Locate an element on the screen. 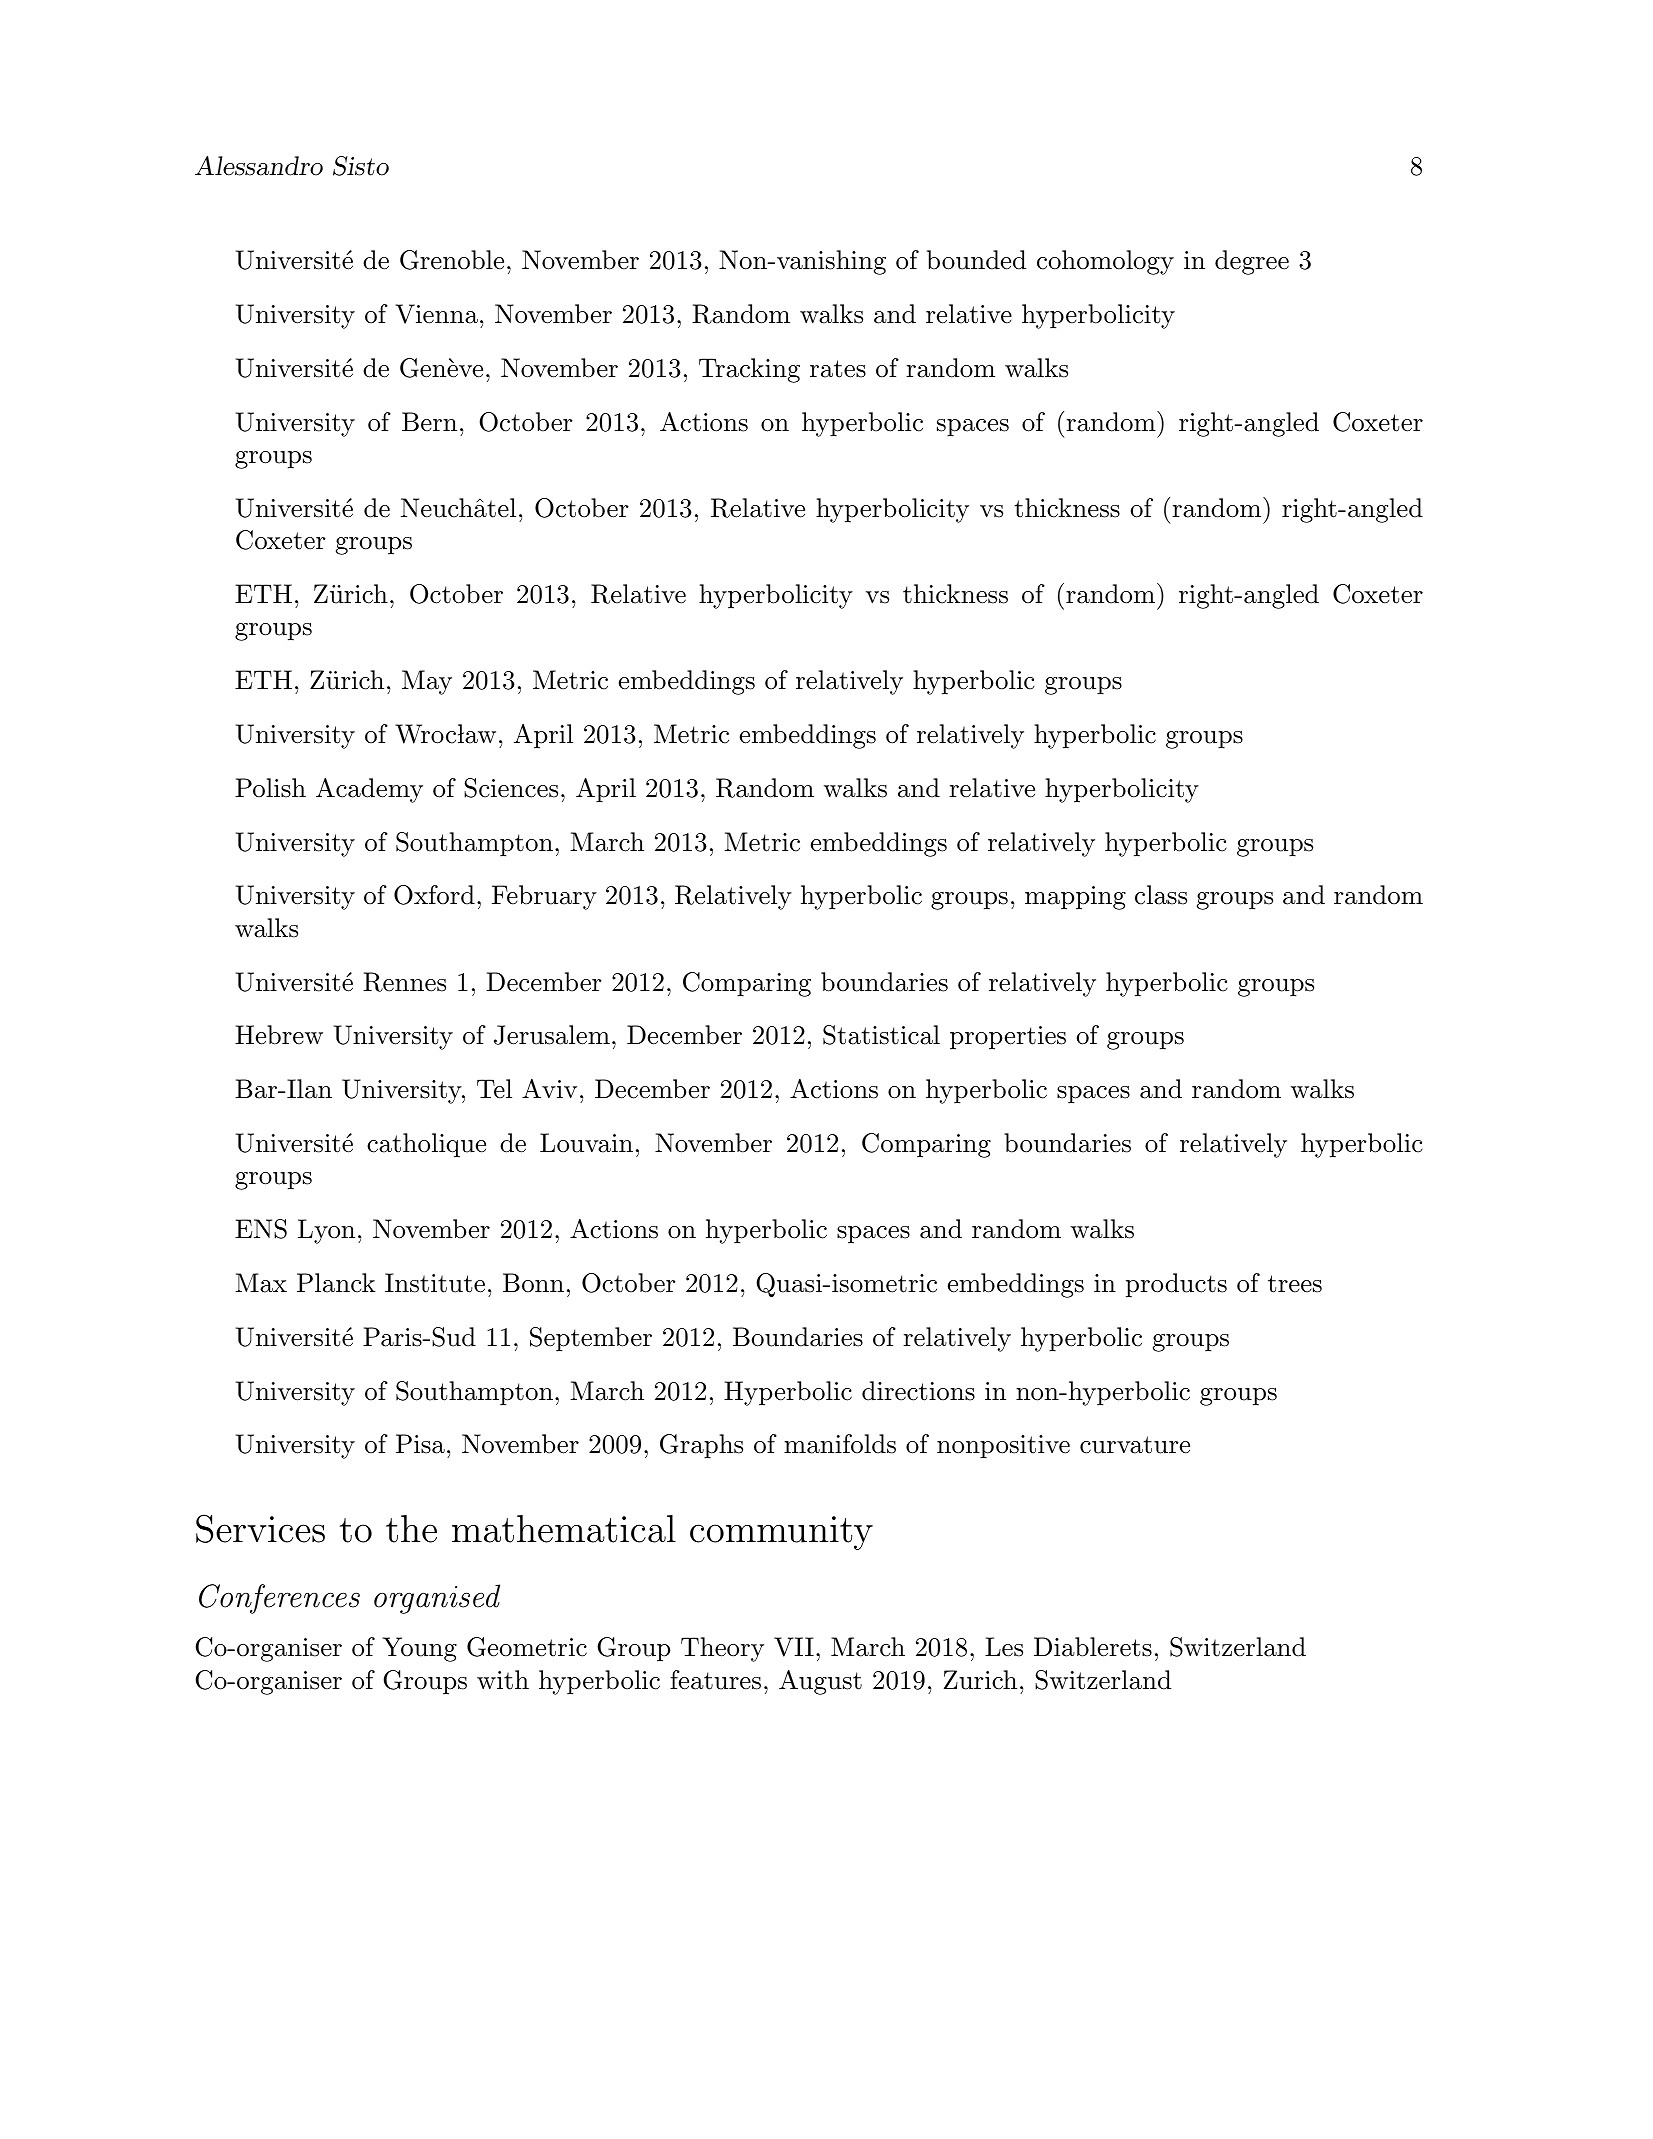  class is located at coordinates (1161, 895).
